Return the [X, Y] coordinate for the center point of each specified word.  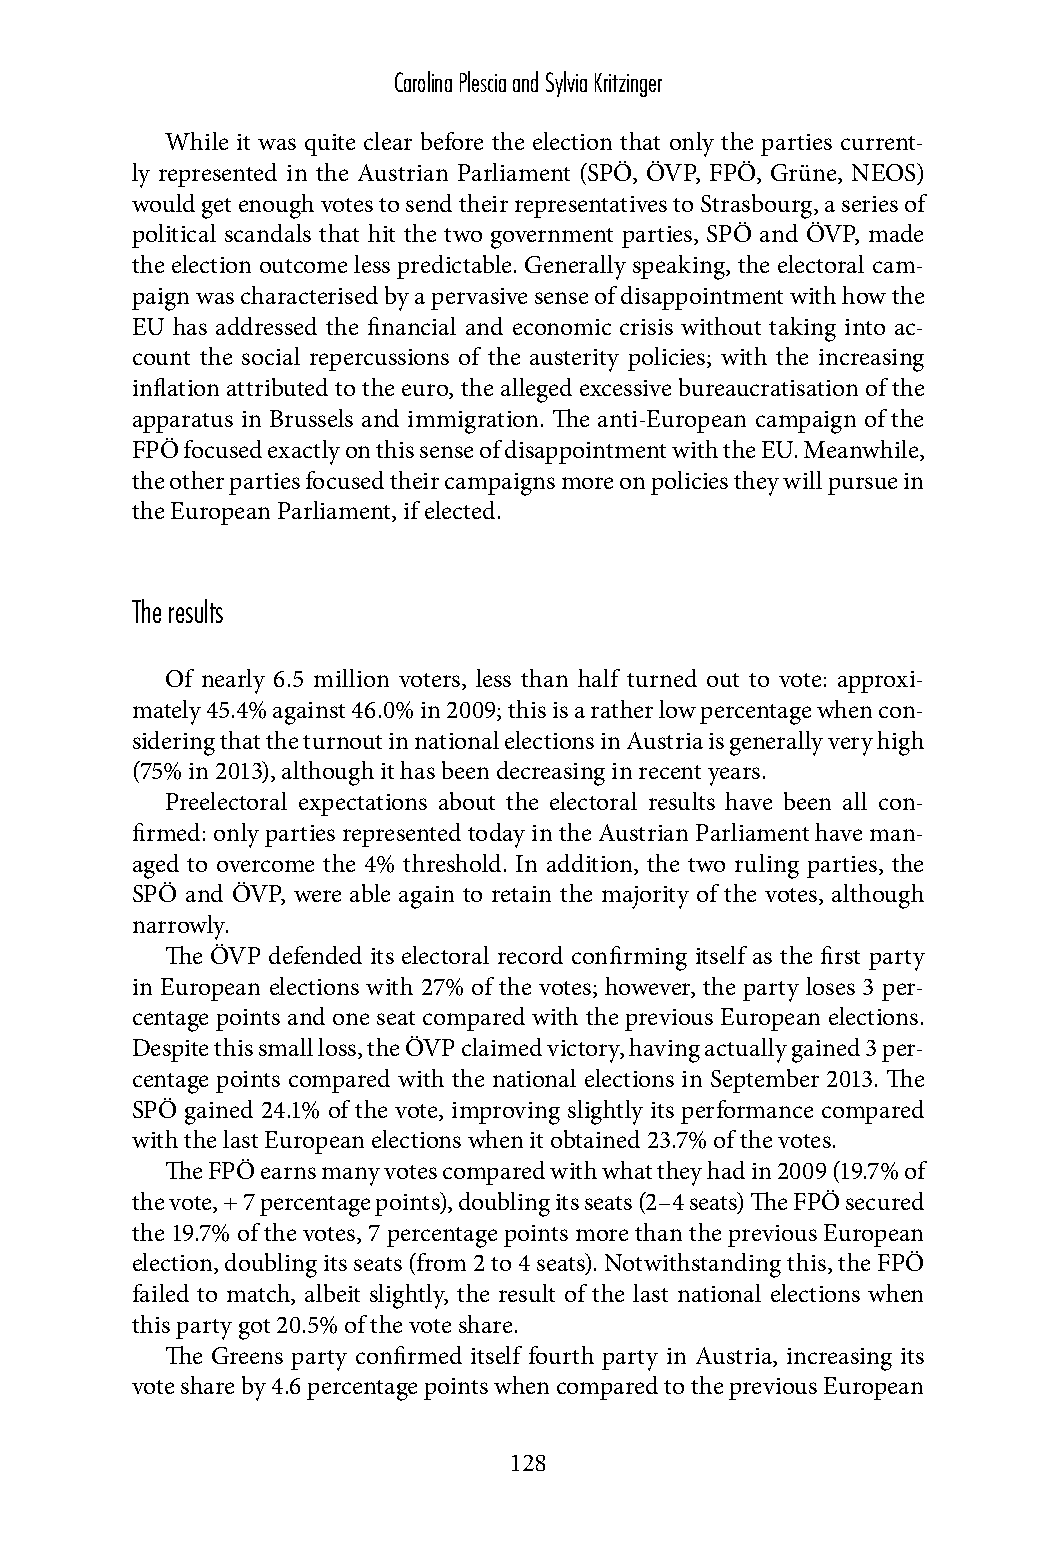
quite [330, 145]
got [254, 1329]
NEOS [885, 172]
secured [885, 1201]
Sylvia [566, 84]
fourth [561, 1355]
